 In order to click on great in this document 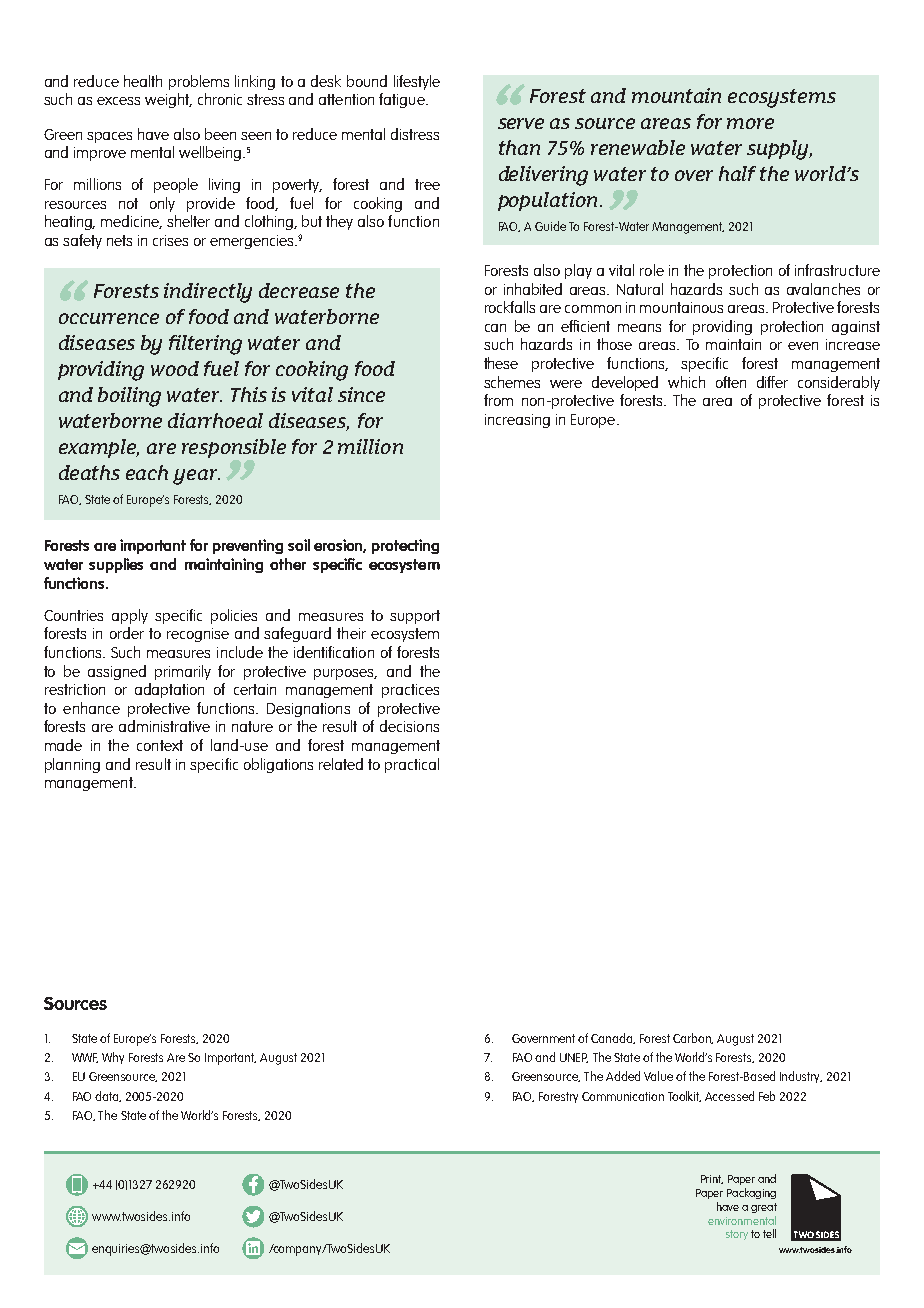, I will do `click(764, 1208)`.
